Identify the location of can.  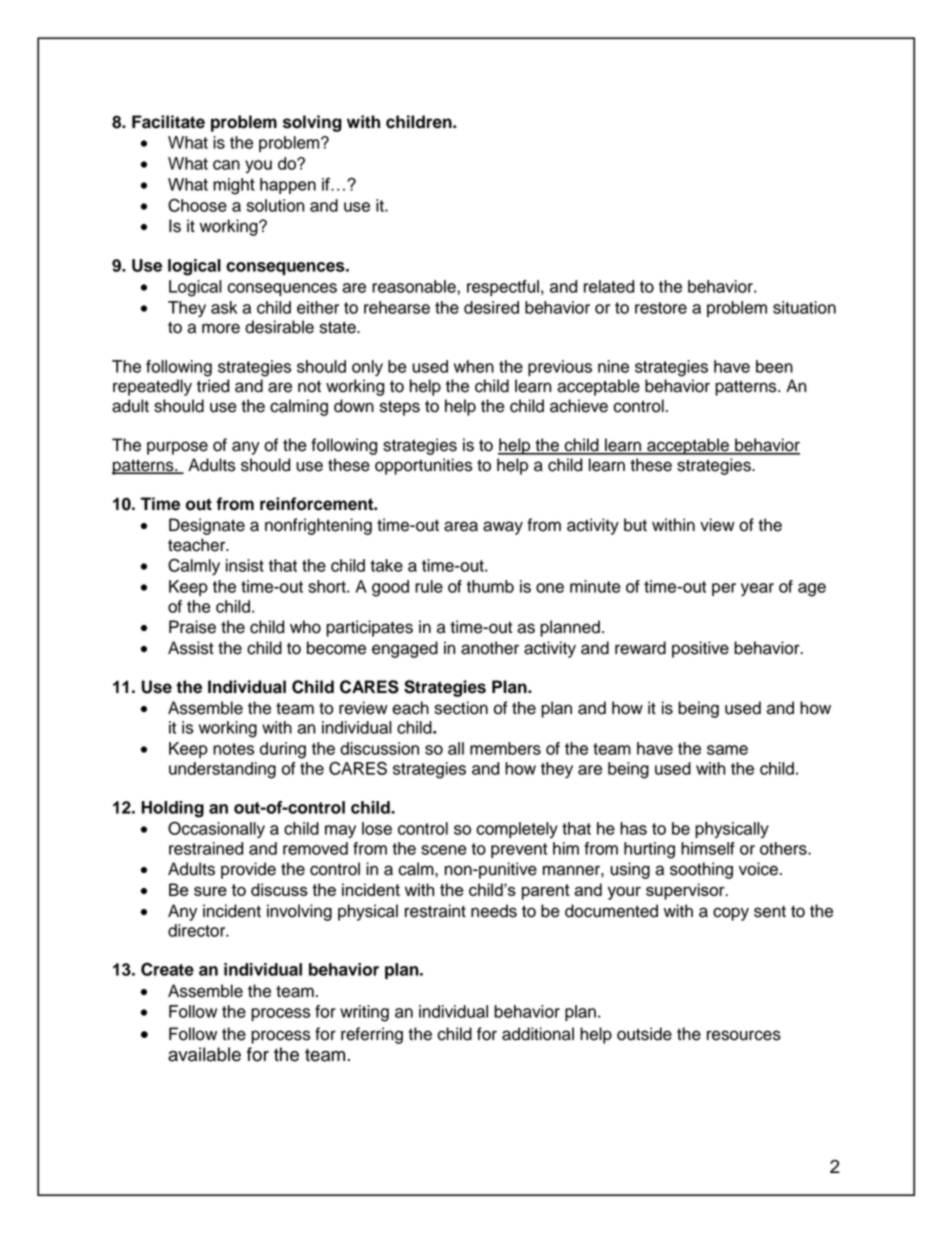
(226, 165).
